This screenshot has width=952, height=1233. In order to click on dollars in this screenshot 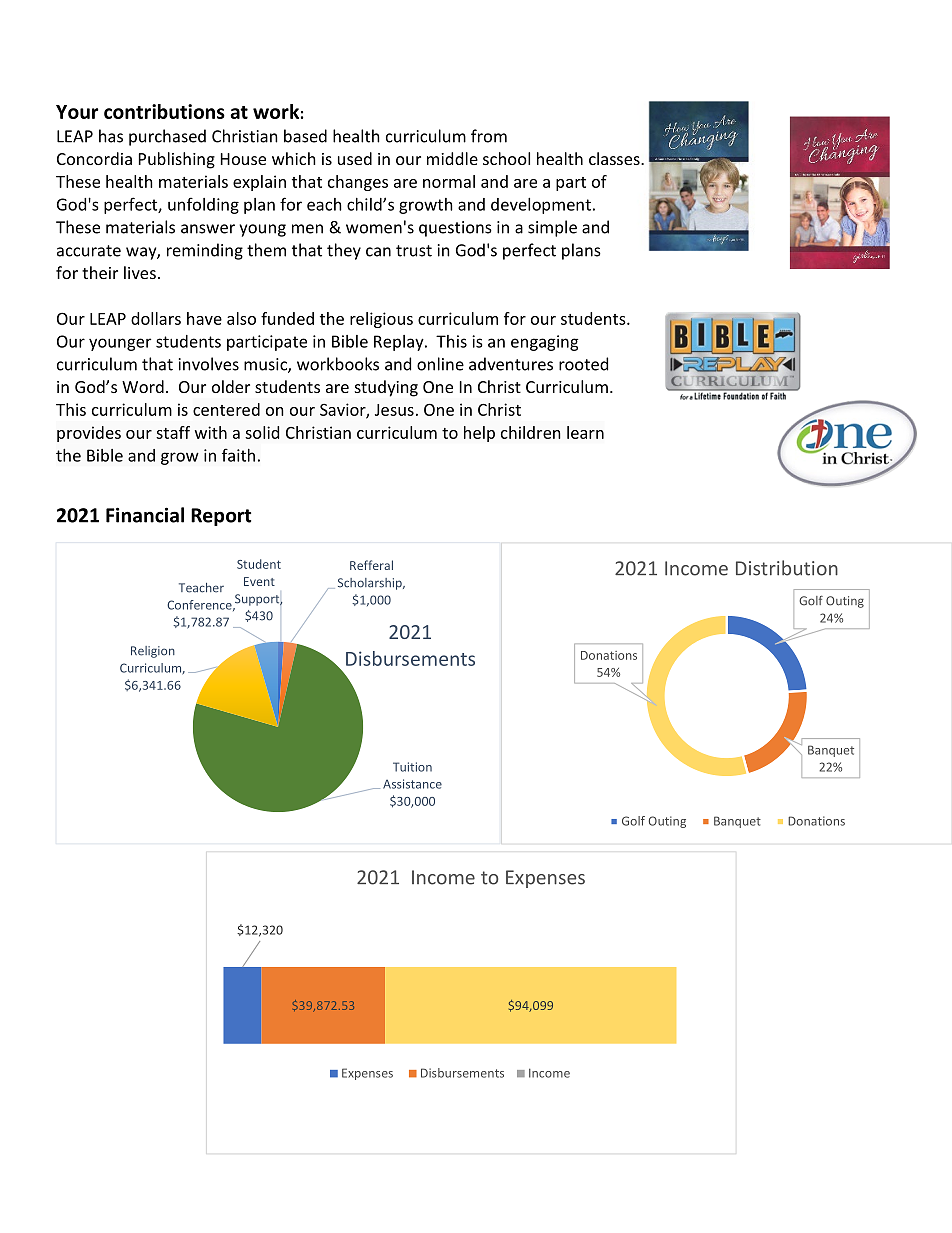, I will do `click(156, 318)`.
